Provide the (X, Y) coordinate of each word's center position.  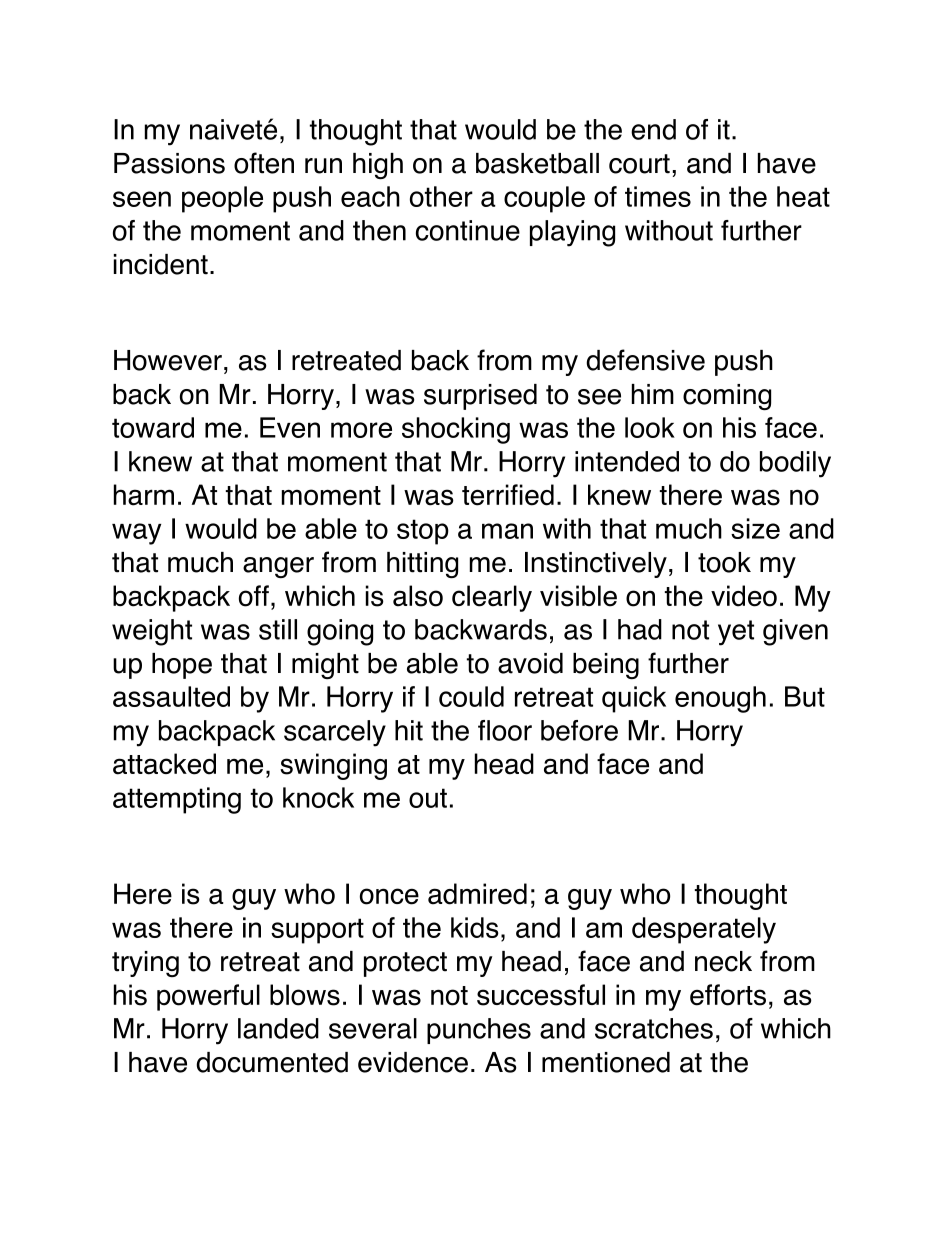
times (658, 196)
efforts (728, 995)
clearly (492, 598)
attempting (177, 800)
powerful (208, 997)
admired (477, 894)
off (254, 596)
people (222, 199)
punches (479, 1031)
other (441, 196)
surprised (480, 397)
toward (153, 427)
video (744, 596)
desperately (704, 930)
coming (727, 397)
